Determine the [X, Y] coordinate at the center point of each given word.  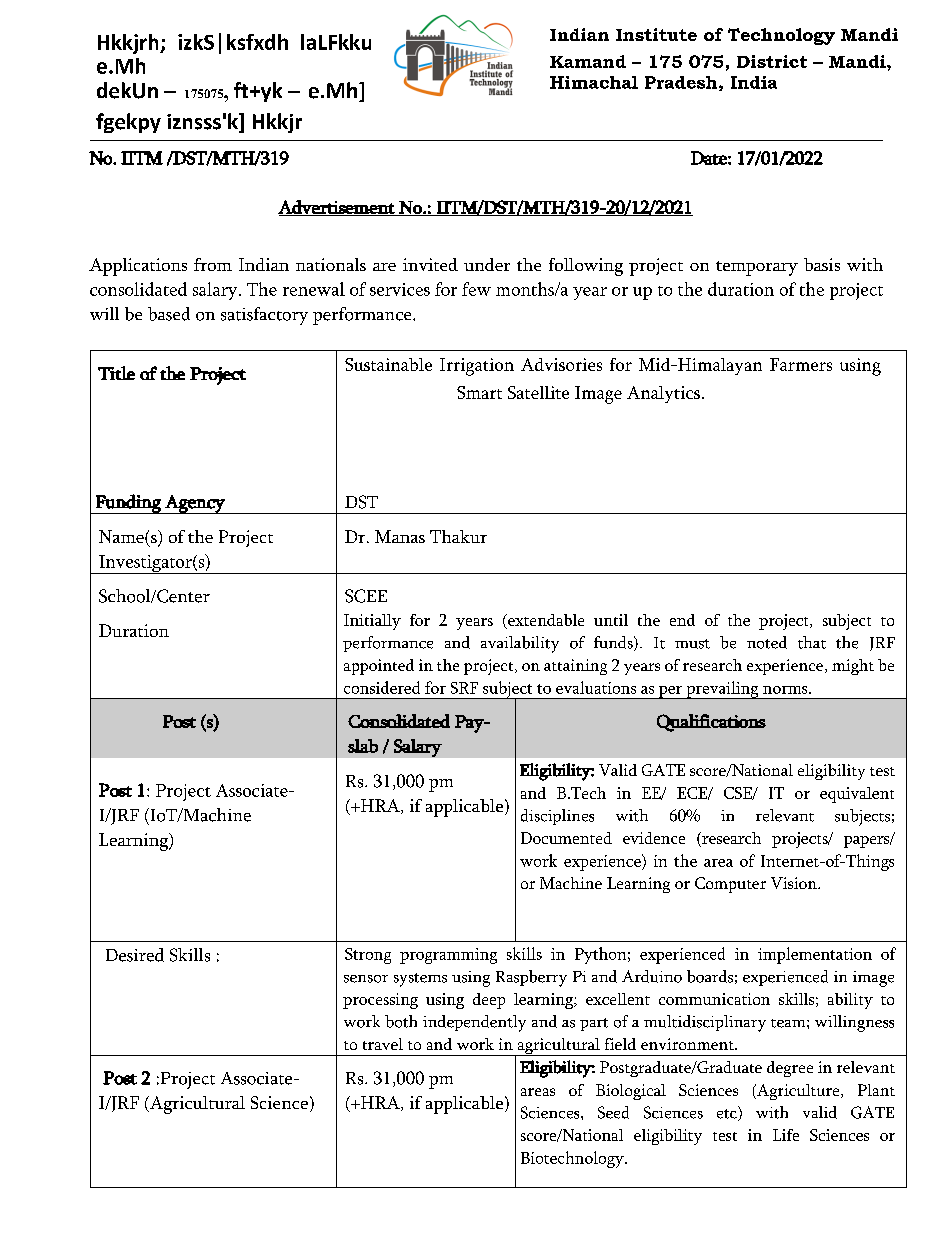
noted [767, 642]
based [169, 314]
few [476, 289]
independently [474, 1023]
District [772, 61]
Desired [135, 955]
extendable [545, 621]
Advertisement [337, 208]
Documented [566, 838]
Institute [656, 34]
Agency [195, 504]
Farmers [801, 364]
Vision [795, 883]
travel [383, 1044]
